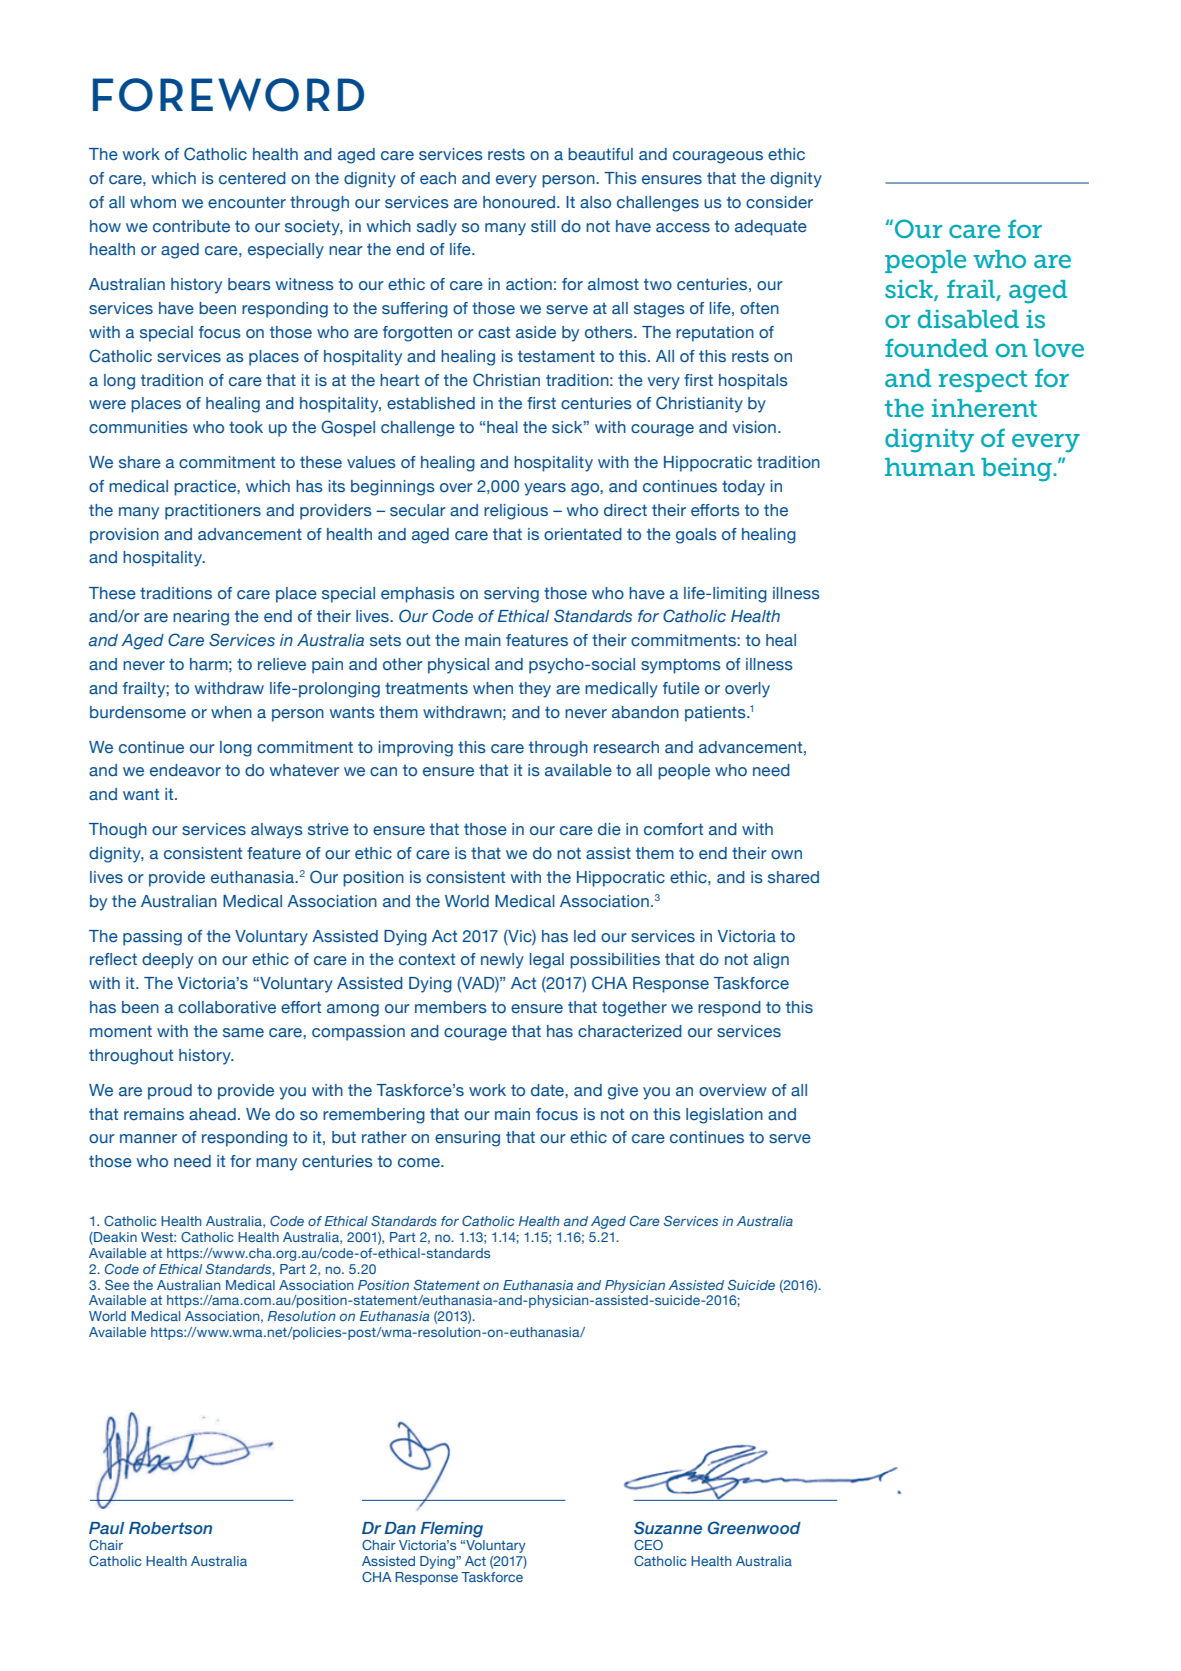 This image has width=1181, height=1671. What do you see at coordinates (600, 154) in the image?
I see `beautiful` at bounding box center [600, 154].
